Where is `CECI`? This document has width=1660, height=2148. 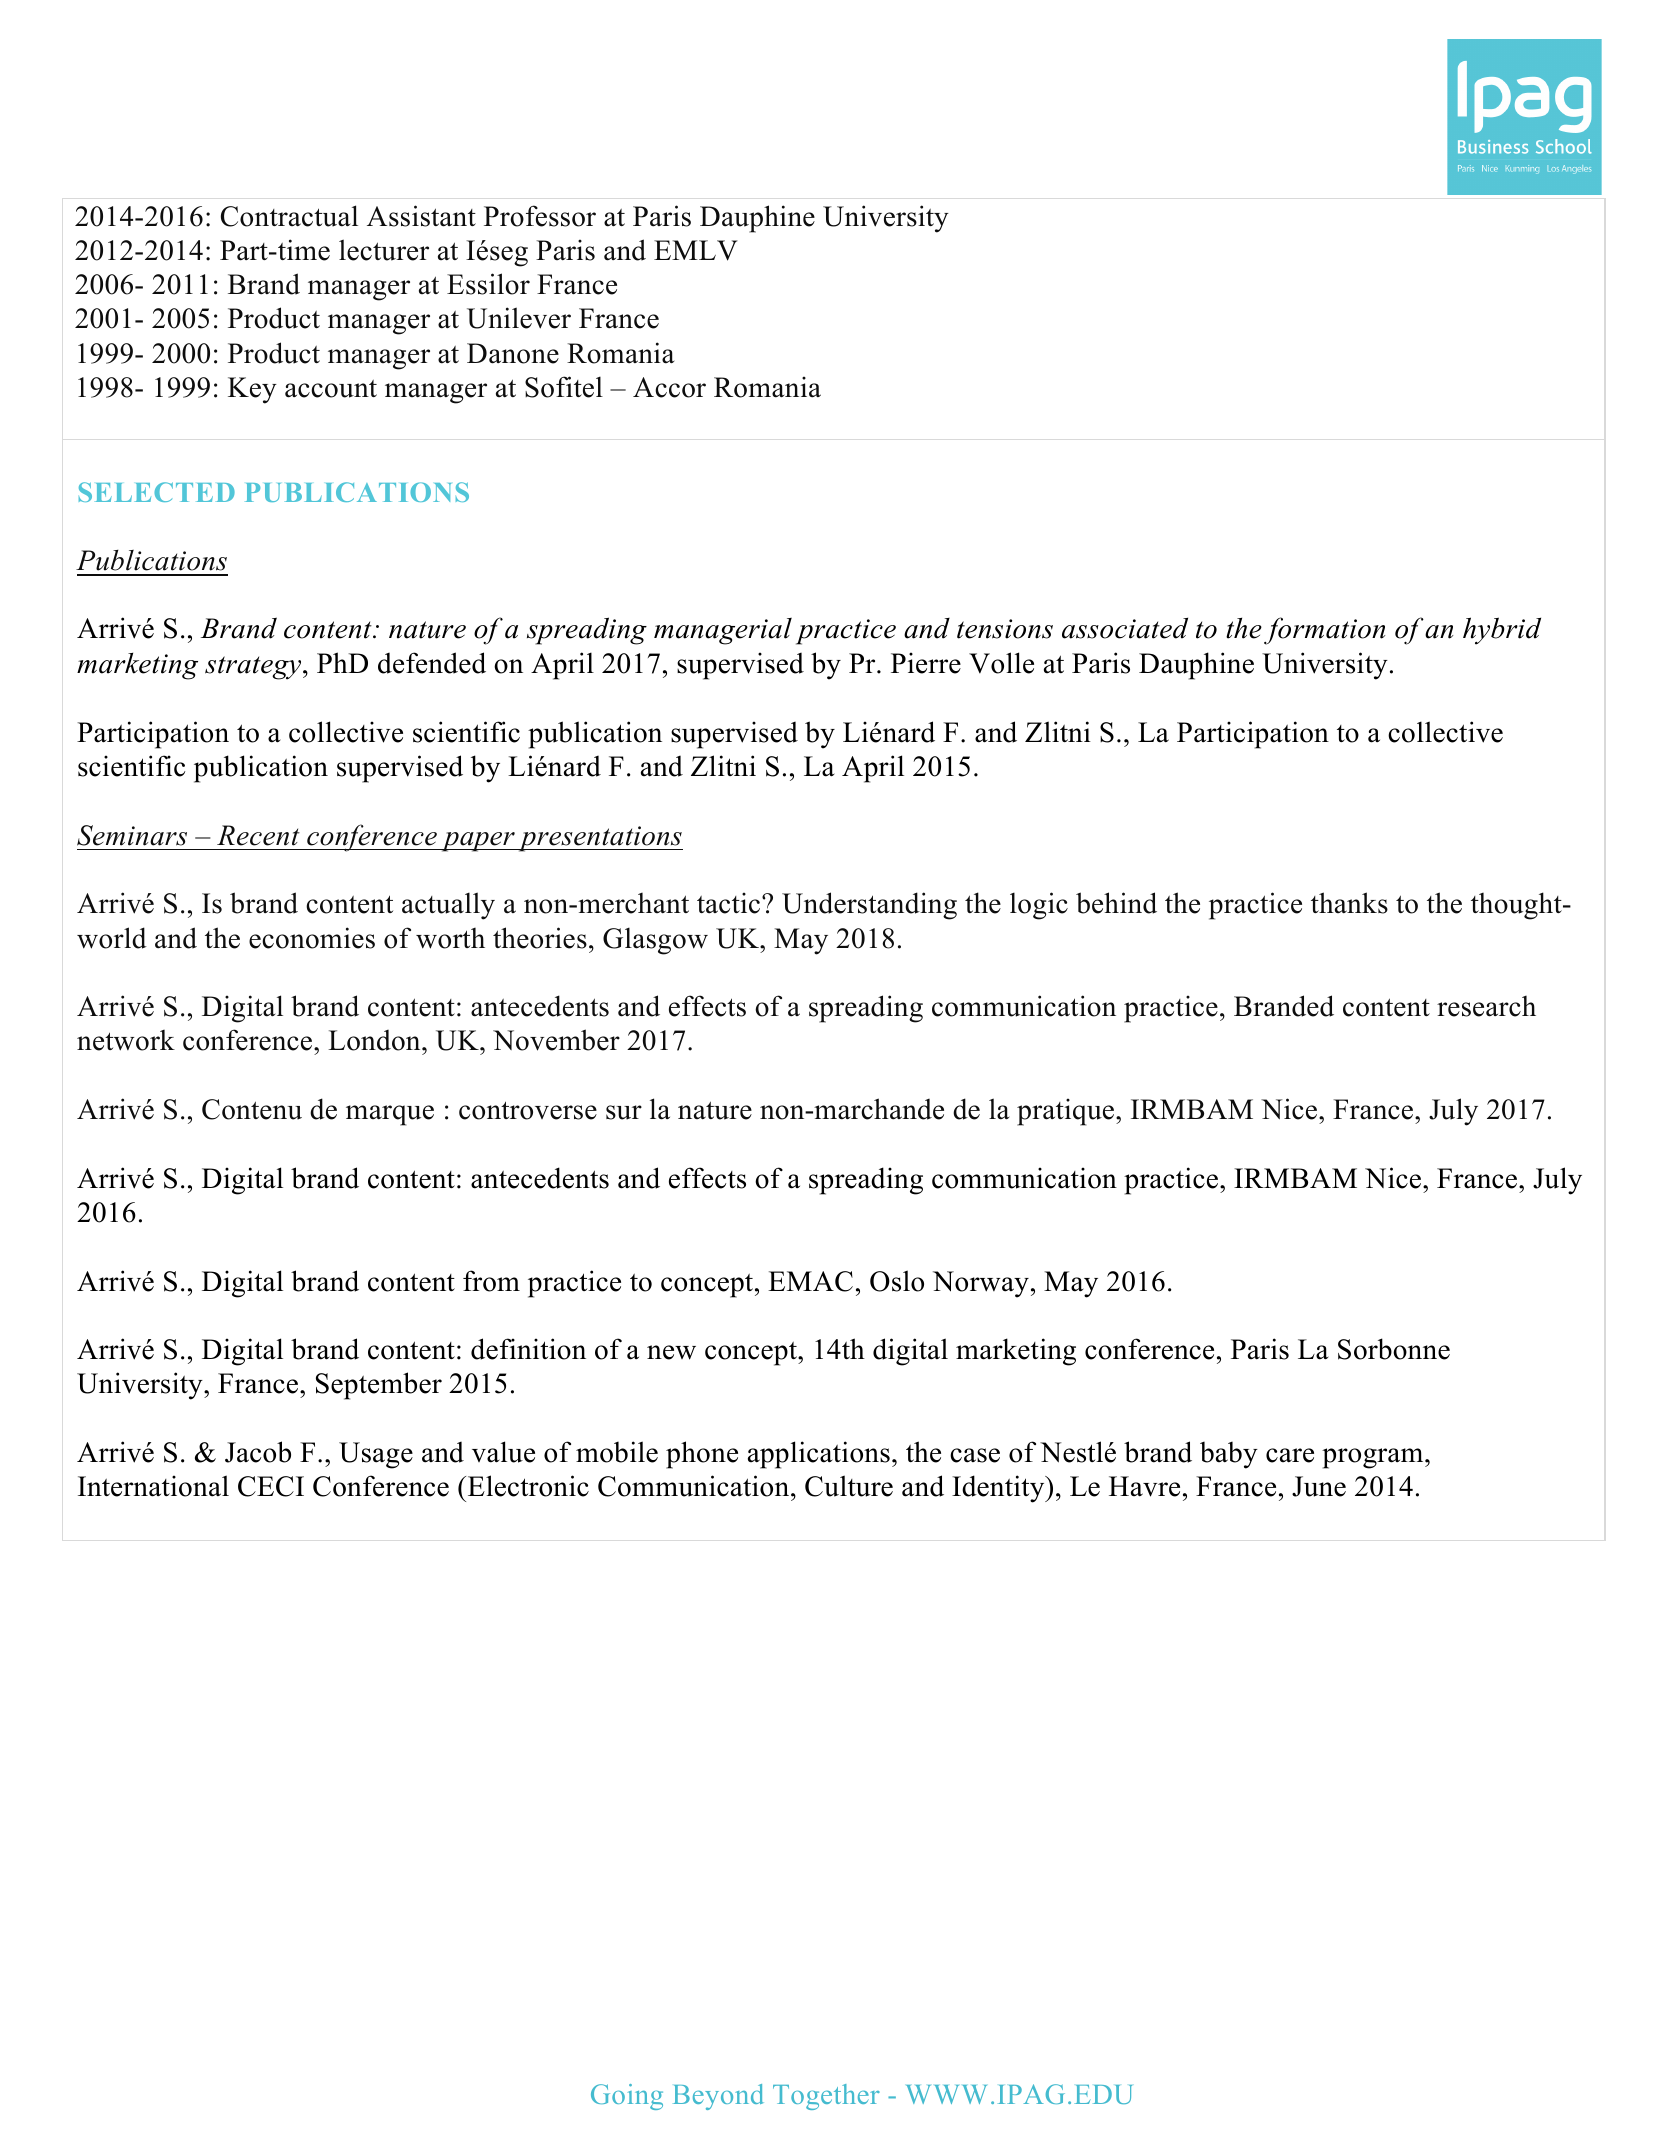 CECI is located at coordinates (271, 1486).
